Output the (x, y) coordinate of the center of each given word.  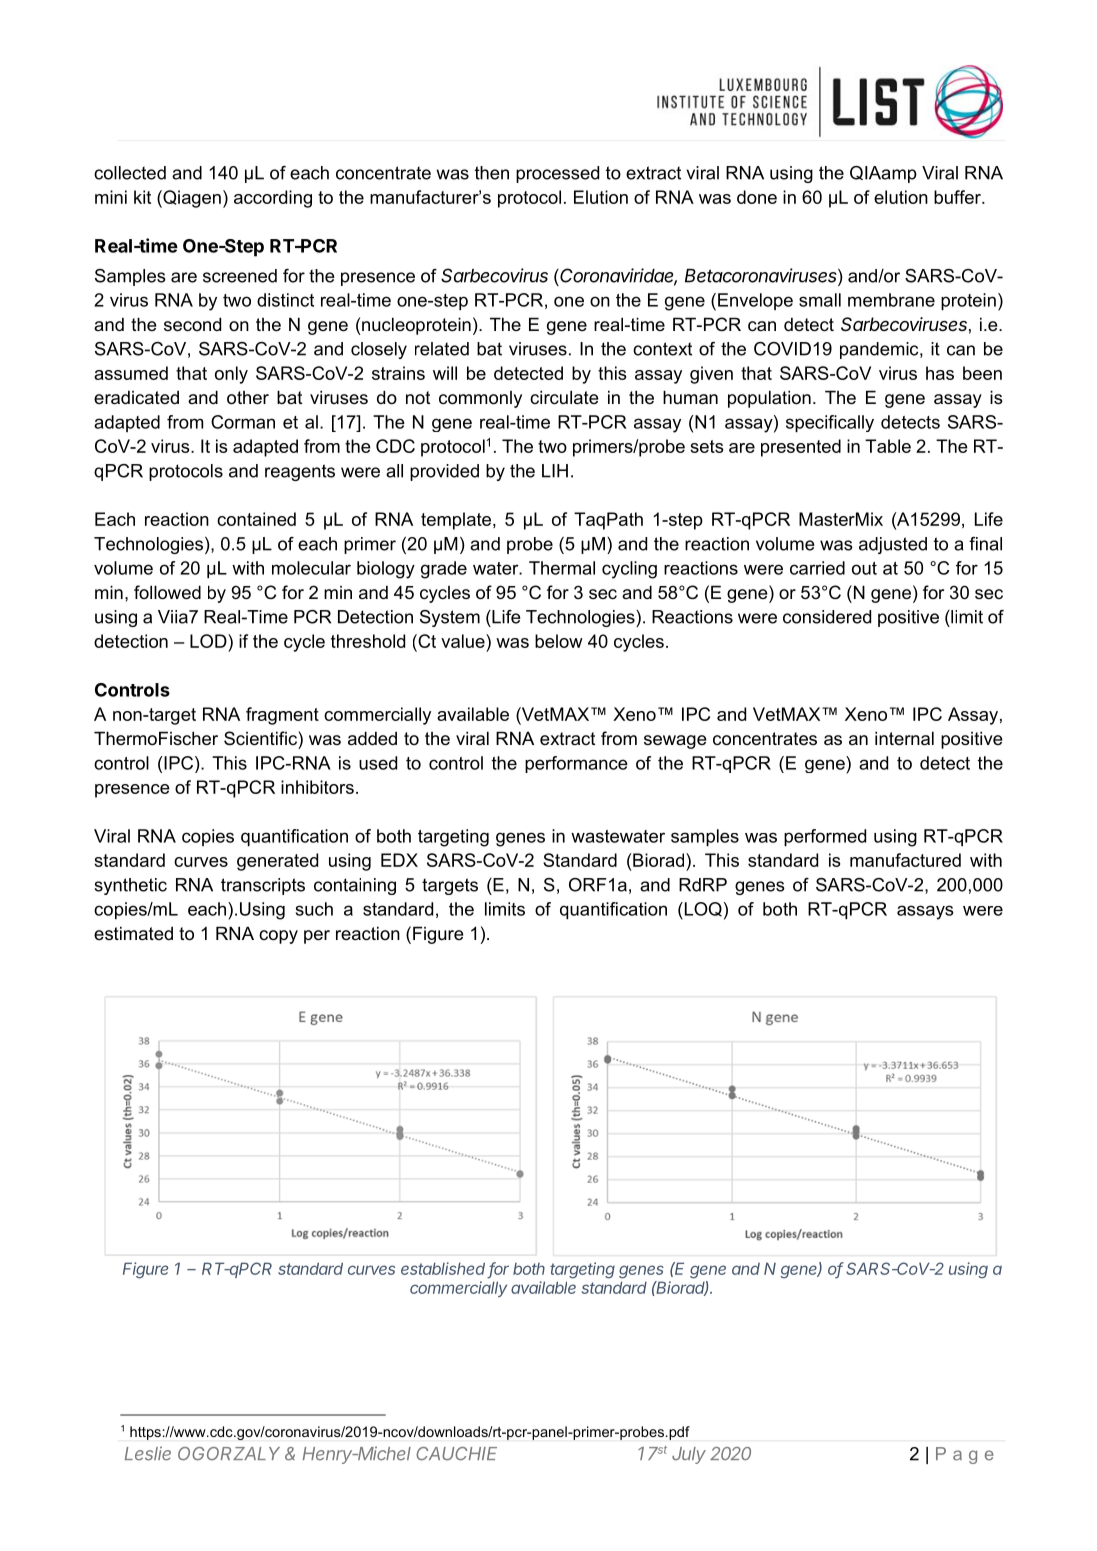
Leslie (148, 1453)
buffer (958, 197)
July (689, 1455)
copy (278, 937)
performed (825, 837)
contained (256, 519)
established (443, 1268)
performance (576, 764)
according (273, 199)
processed (557, 174)
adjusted (893, 545)
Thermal (562, 568)
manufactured (905, 860)
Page (965, 1455)
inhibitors (317, 787)
